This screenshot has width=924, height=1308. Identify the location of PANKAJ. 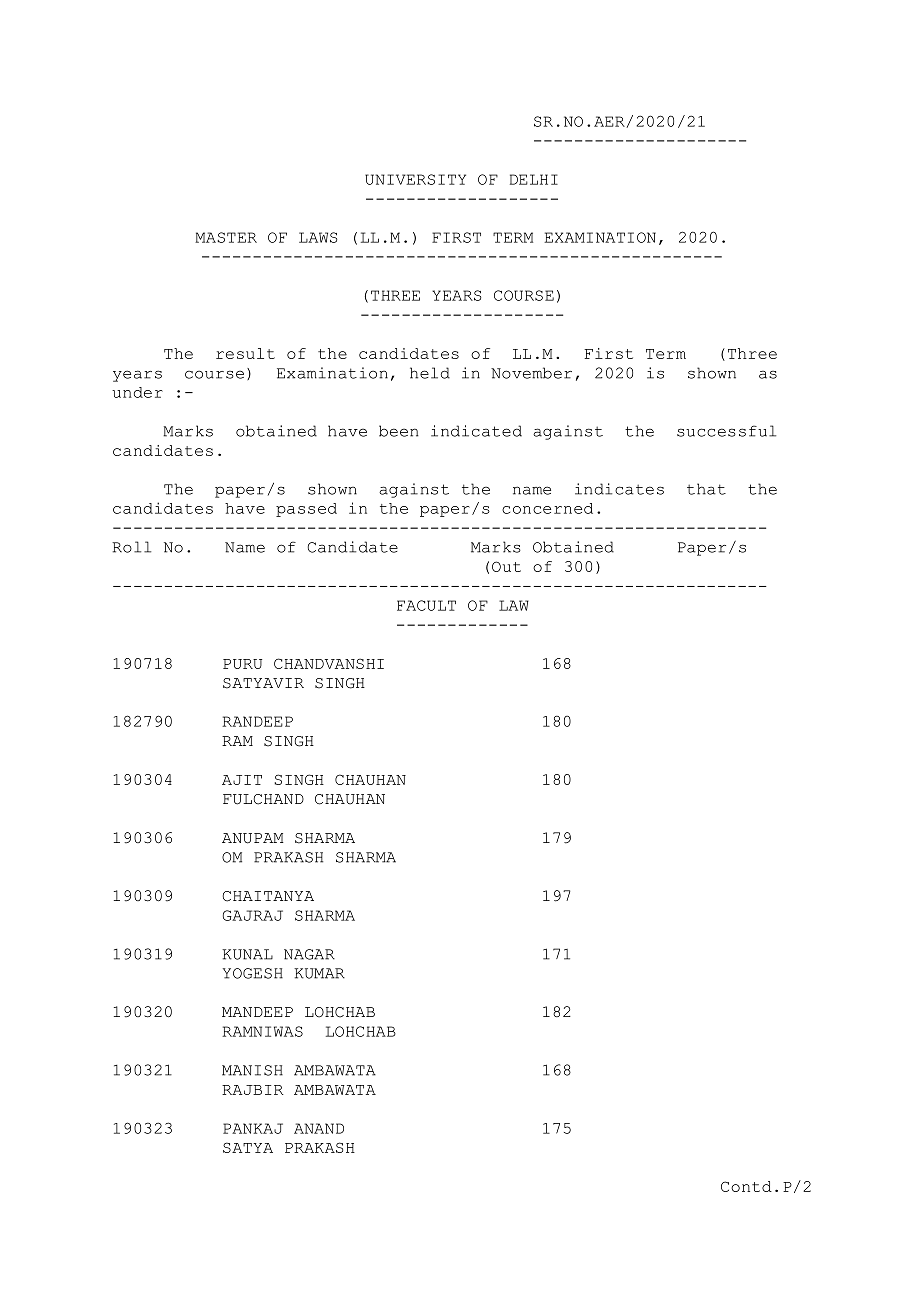
(253, 1128).
